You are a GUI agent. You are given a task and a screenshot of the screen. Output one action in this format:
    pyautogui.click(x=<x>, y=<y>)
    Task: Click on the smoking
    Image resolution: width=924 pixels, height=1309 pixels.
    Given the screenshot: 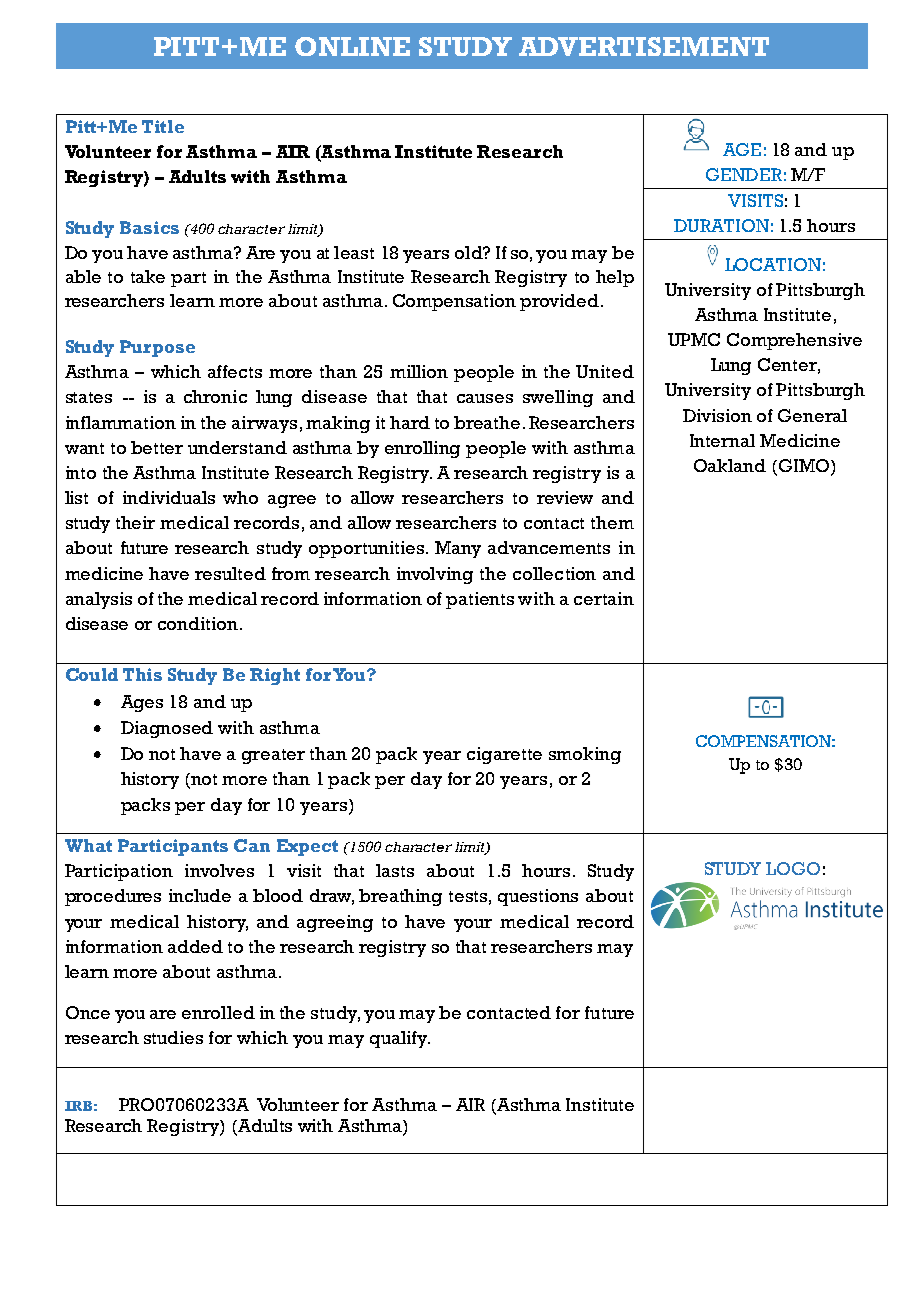 What is the action you would take?
    pyautogui.click(x=585, y=755)
